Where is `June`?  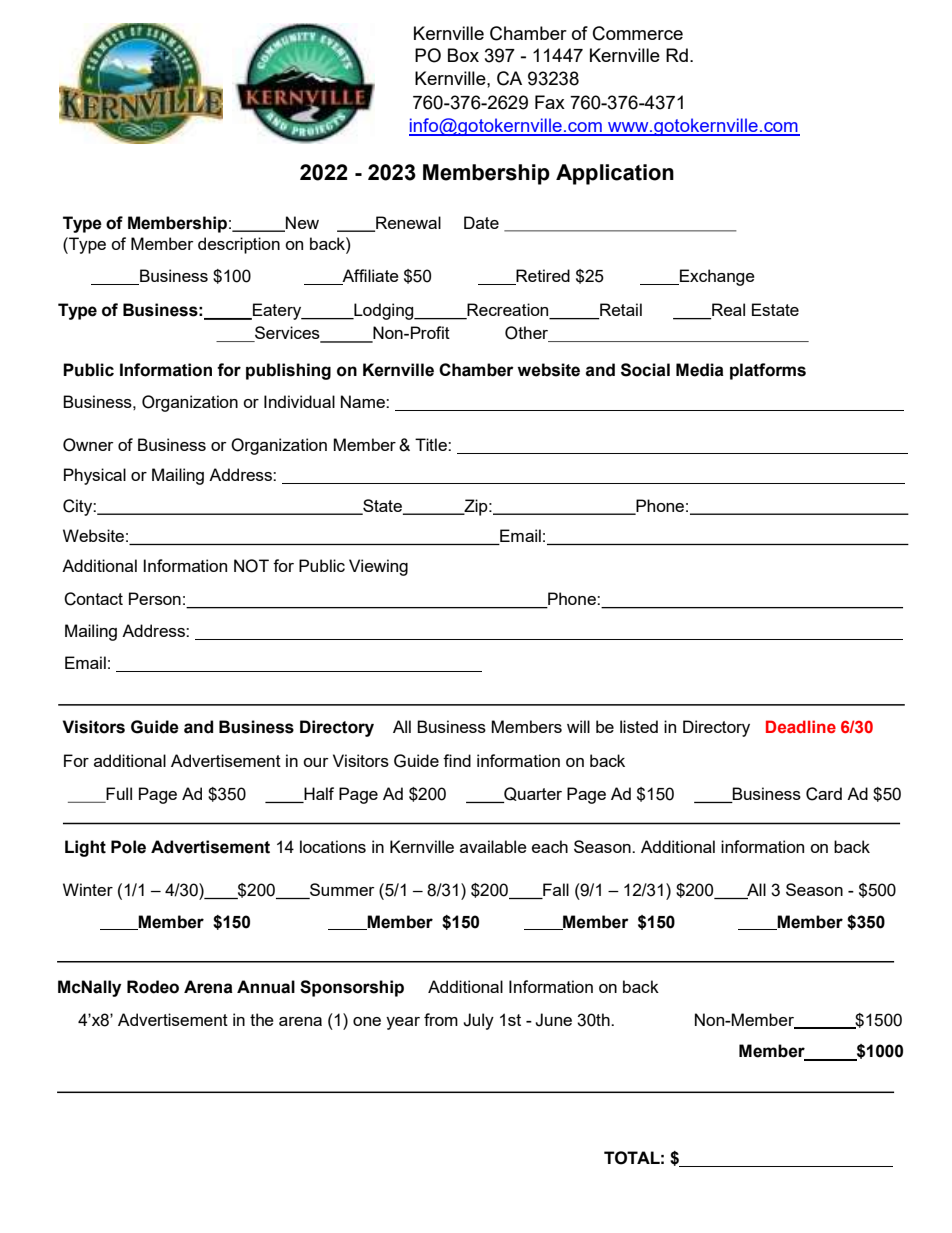 June is located at coordinates (553, 1020).
